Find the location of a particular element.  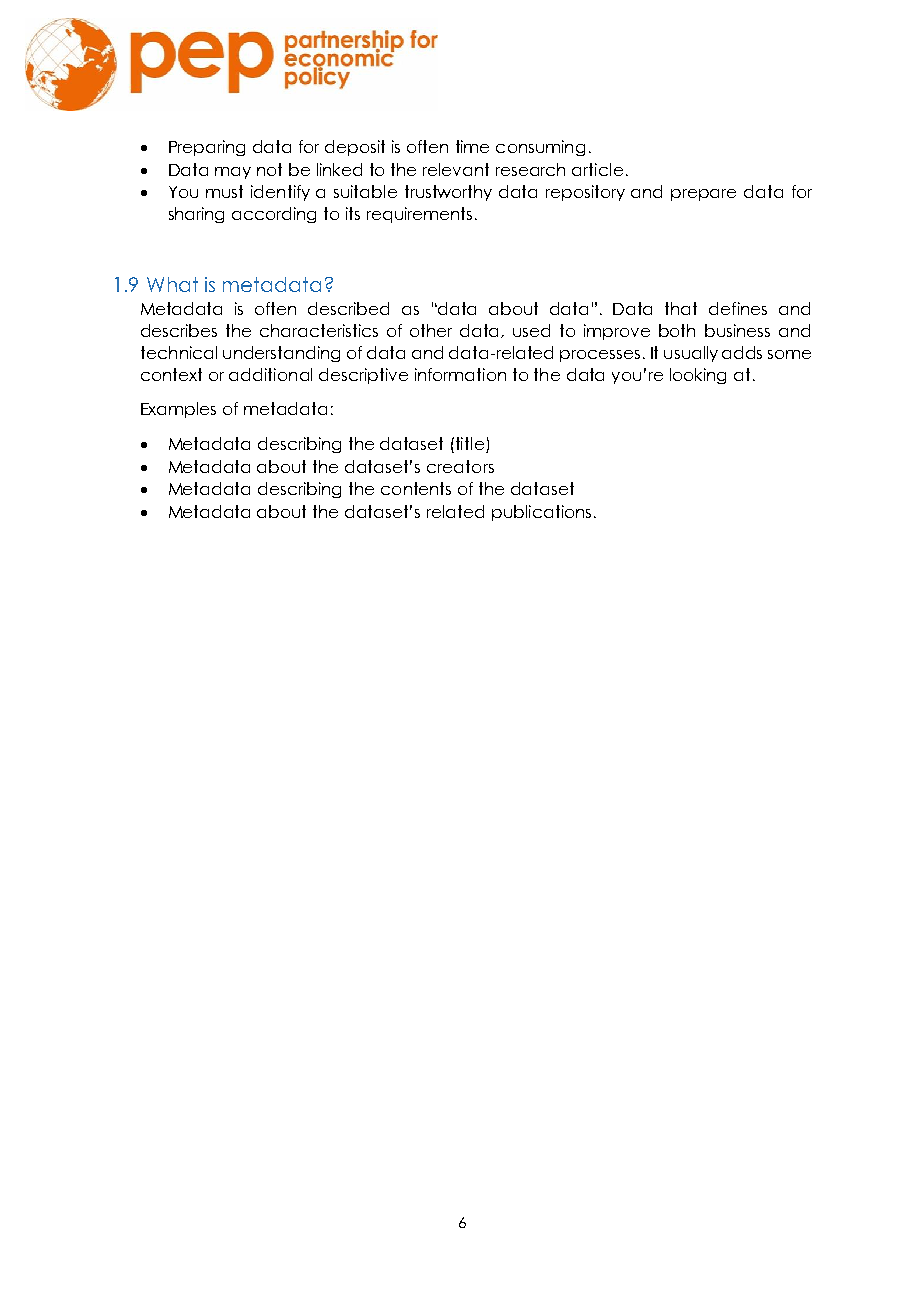

business is located at coordinates (737, 330).
